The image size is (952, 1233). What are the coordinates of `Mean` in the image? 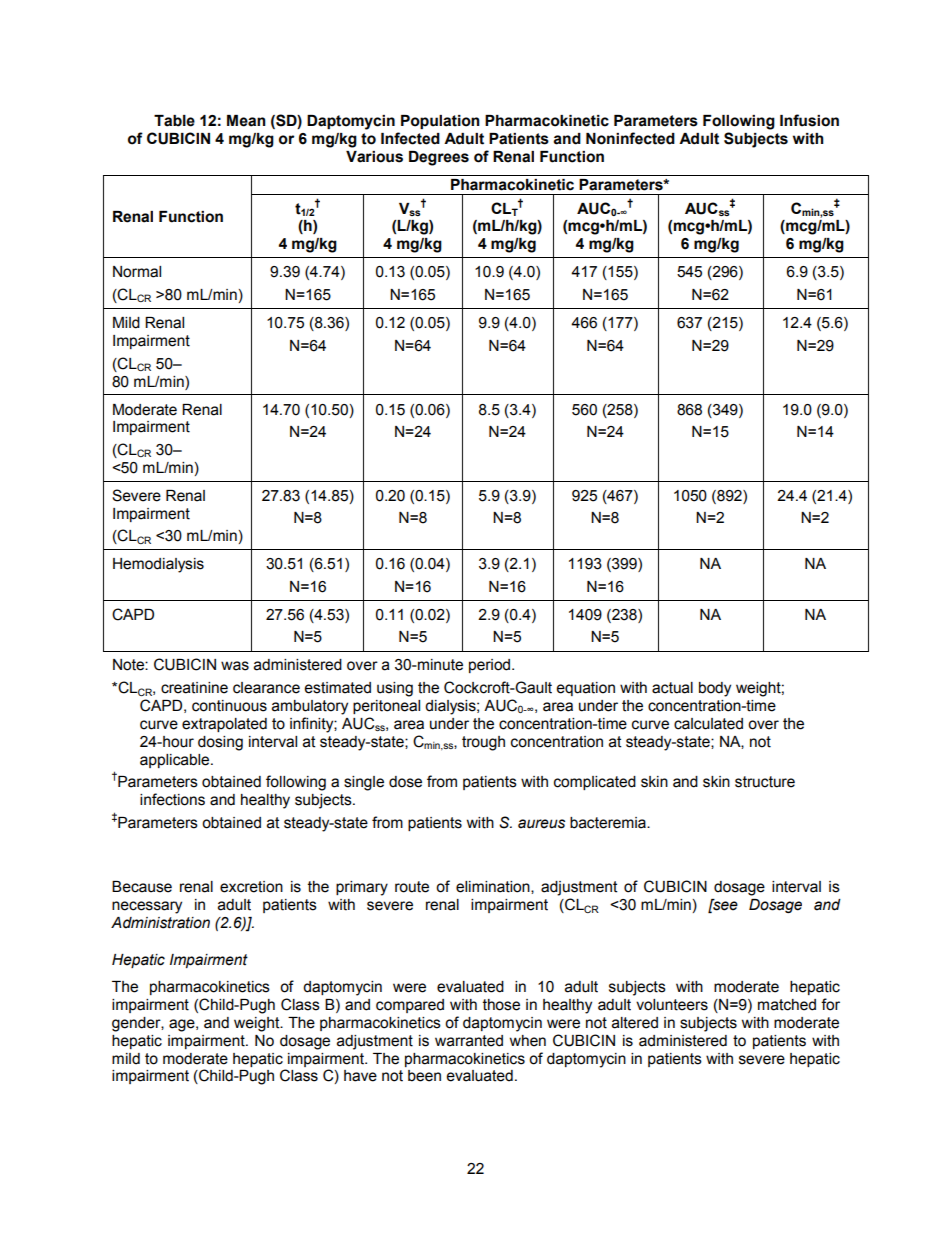 It's located at (246, 121).
